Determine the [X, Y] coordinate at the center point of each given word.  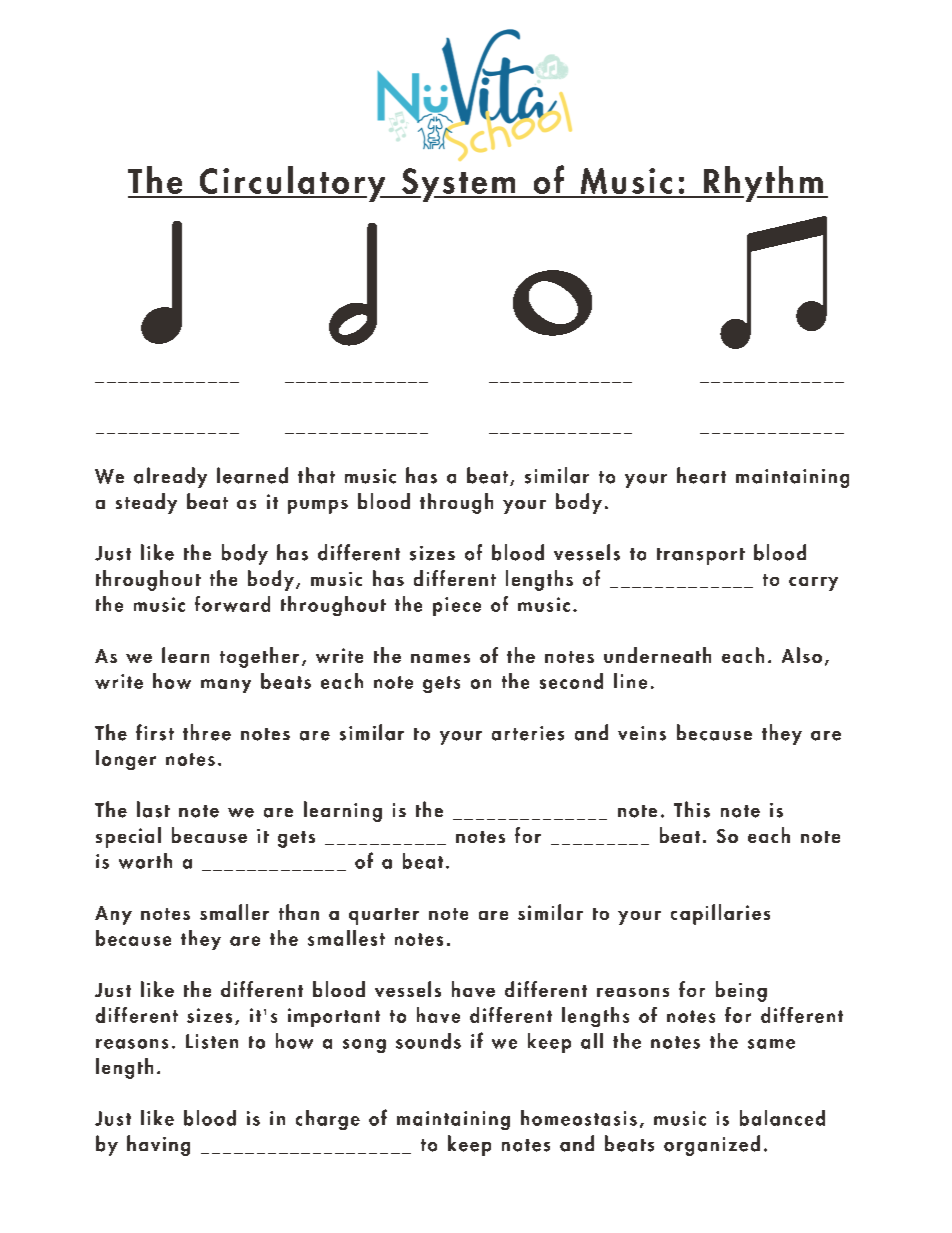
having [158, 1145]
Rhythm [763, 184]
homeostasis [579, 1118]
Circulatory [292, 184]
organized [712, 1145]
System [459, 185]
